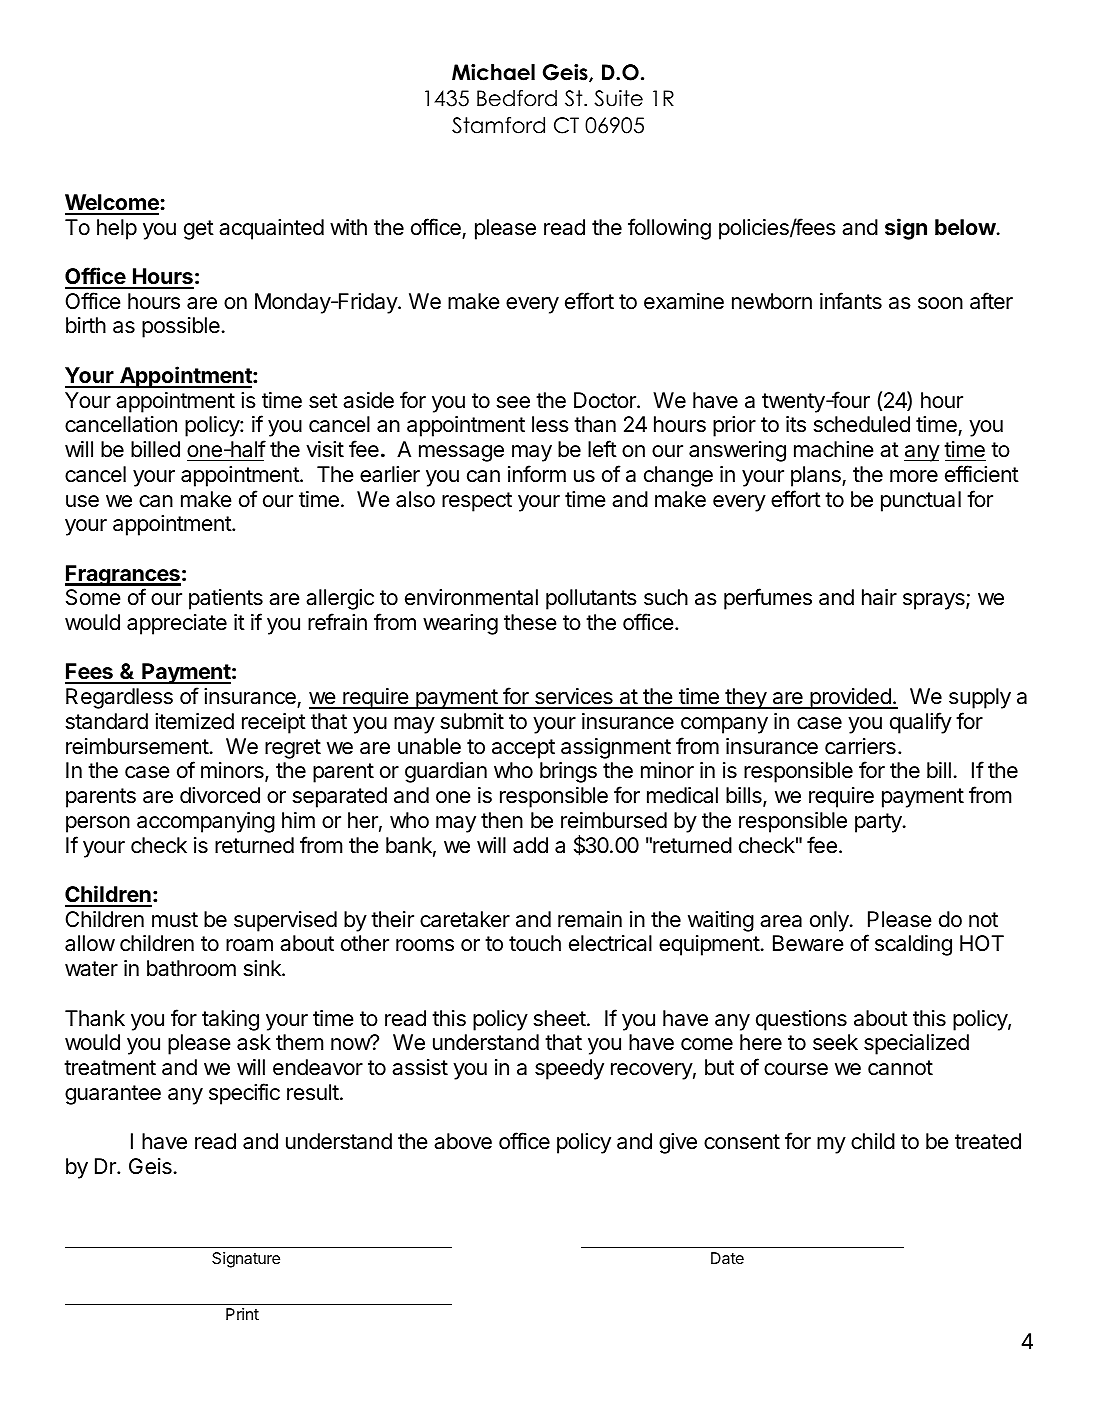 This screenshot has width=1097, height=1419. What do you see at coordinates (199, 230) in the screenshot?
I see `get` at bounding box center [199, 230].
